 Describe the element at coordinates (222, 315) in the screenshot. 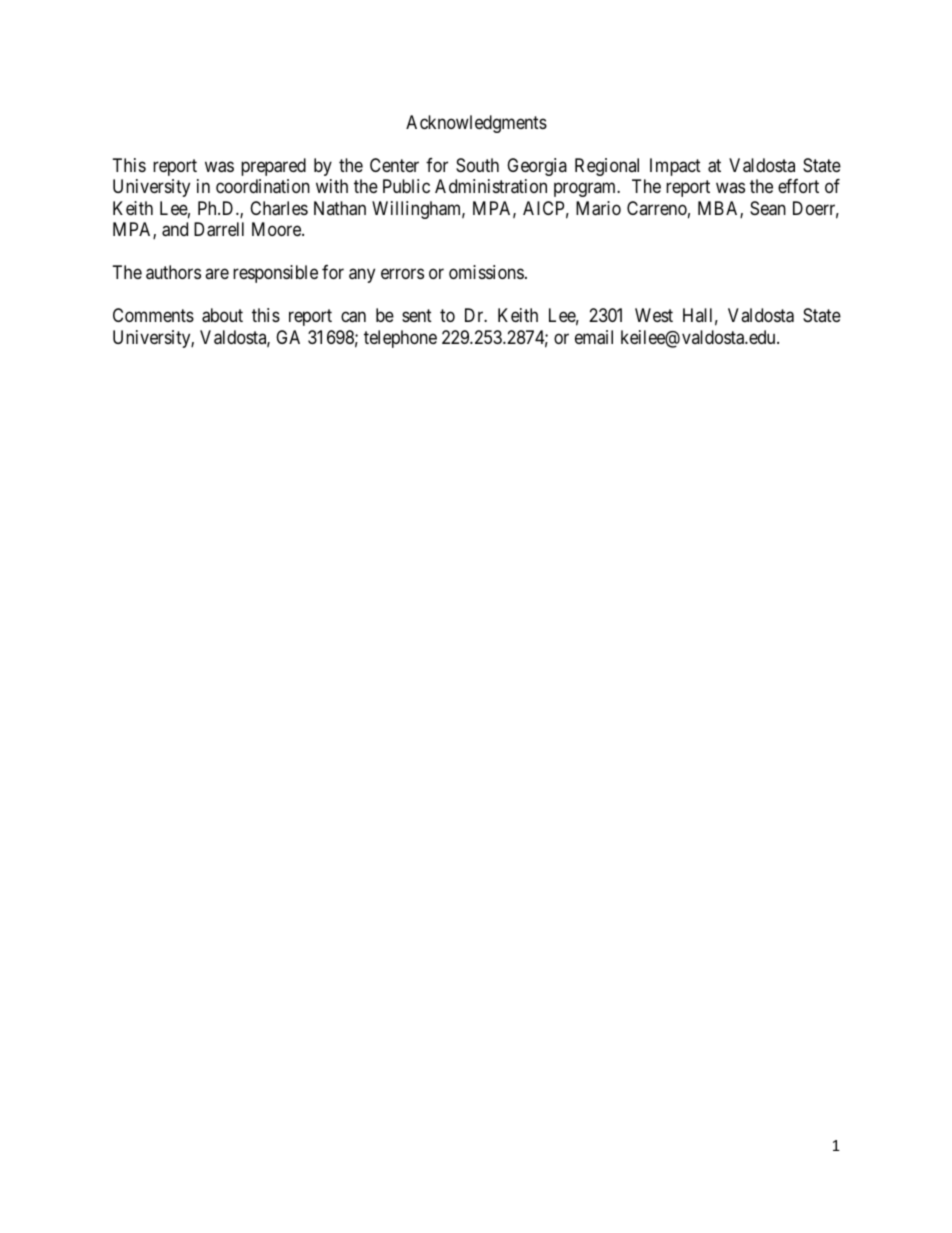

I see `about` at that location.
